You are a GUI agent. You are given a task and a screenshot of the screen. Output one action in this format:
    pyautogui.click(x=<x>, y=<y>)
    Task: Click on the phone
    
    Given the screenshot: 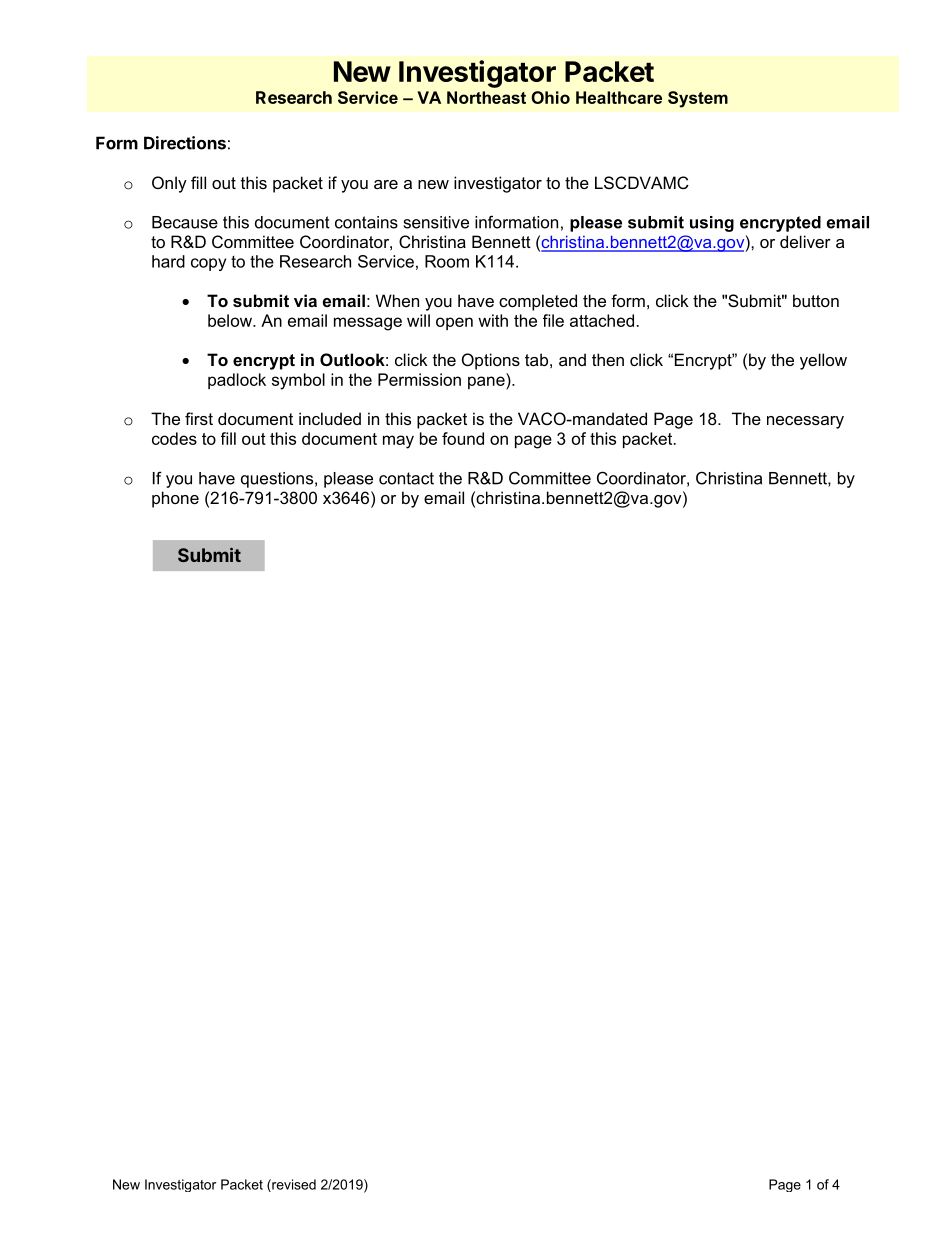 What is the action you would take?
    pyautogui.click(x=175, y=499)
